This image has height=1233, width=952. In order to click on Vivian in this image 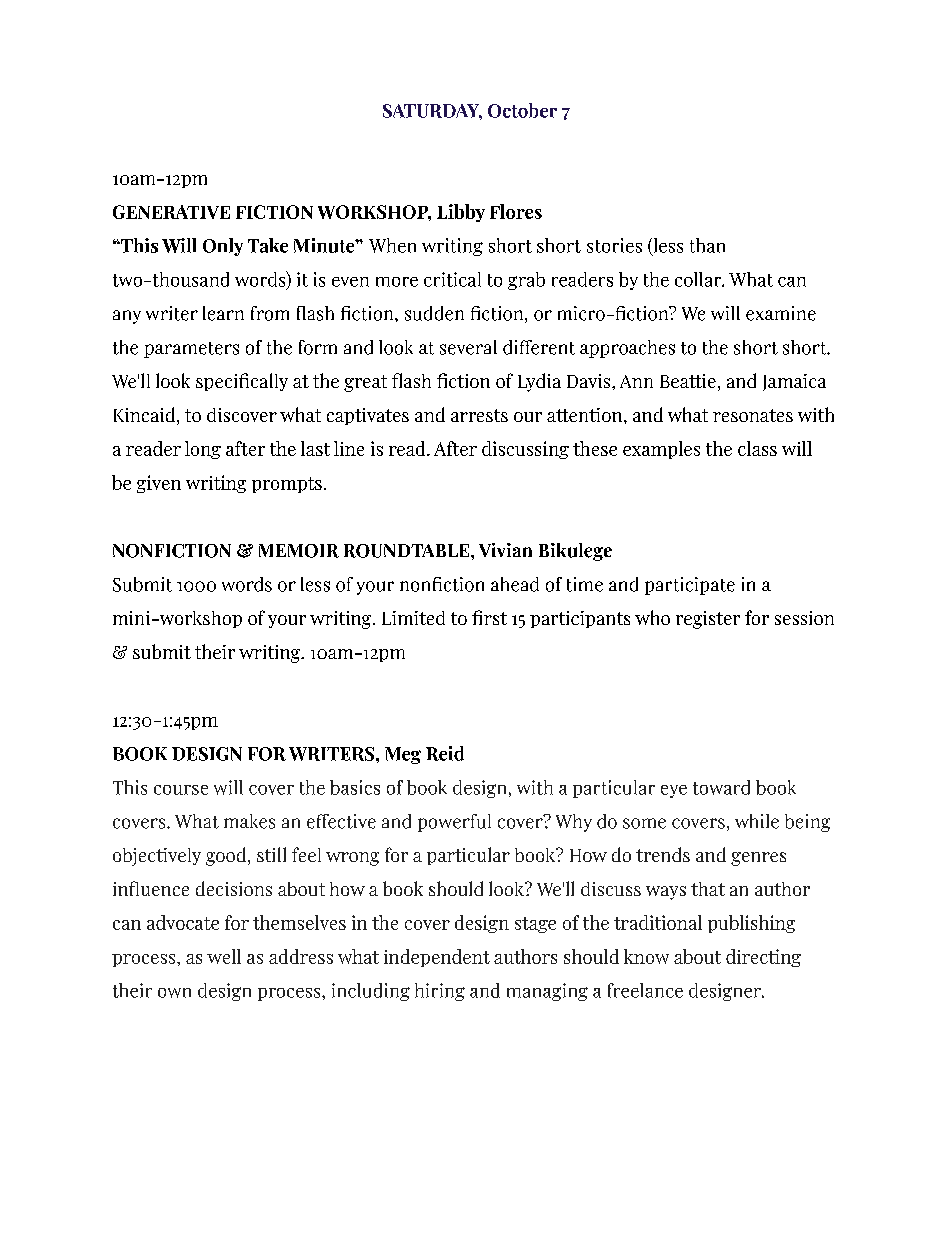, I will do `click(505, 550)`.
